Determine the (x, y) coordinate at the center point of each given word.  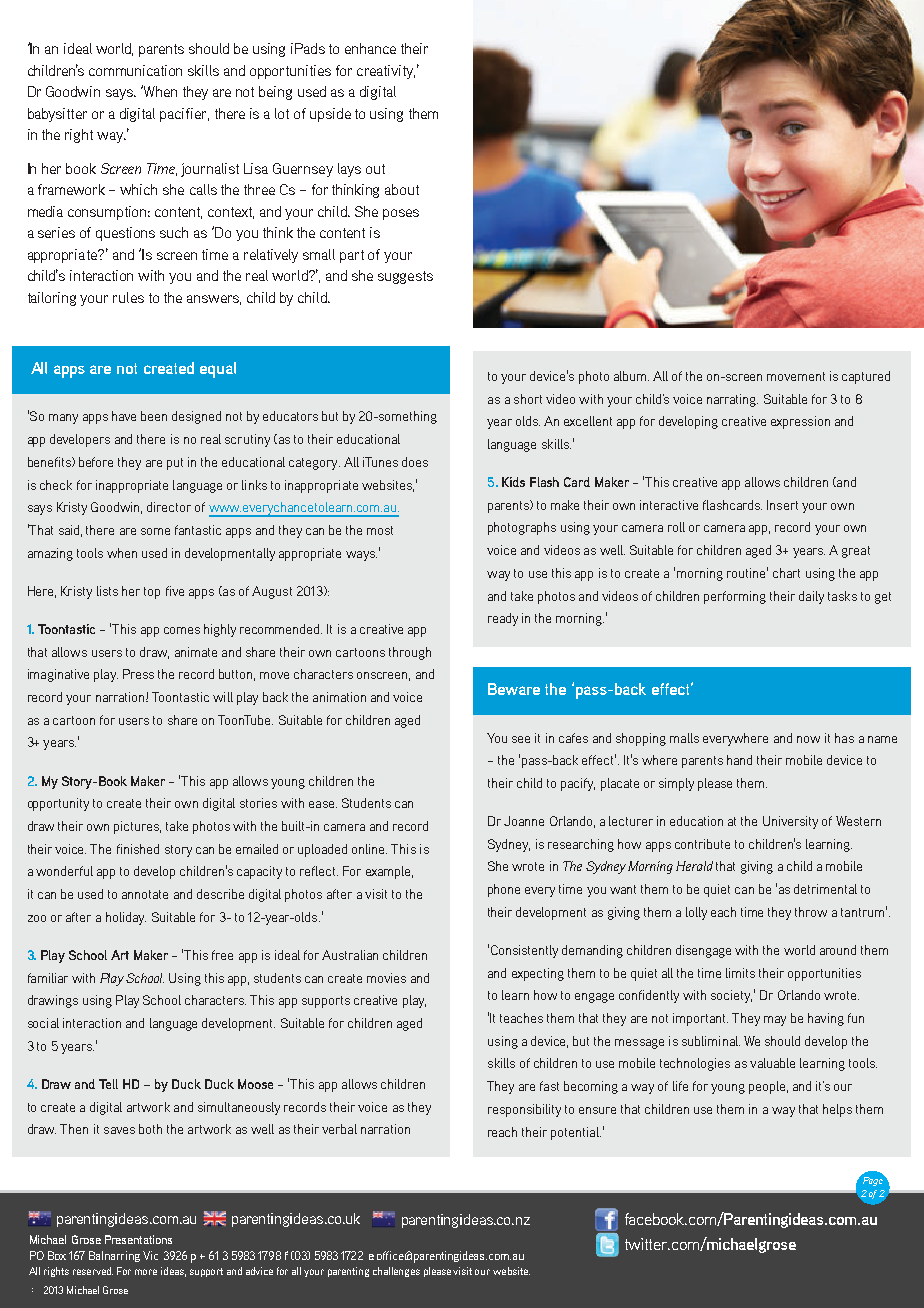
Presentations (138, 1239)
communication (135, 70)
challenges (396, 1272)
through (410, 653)
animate (196, 652)
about (402, 189)
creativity (386, 72)
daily (811, 597)
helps (837, 1110)
